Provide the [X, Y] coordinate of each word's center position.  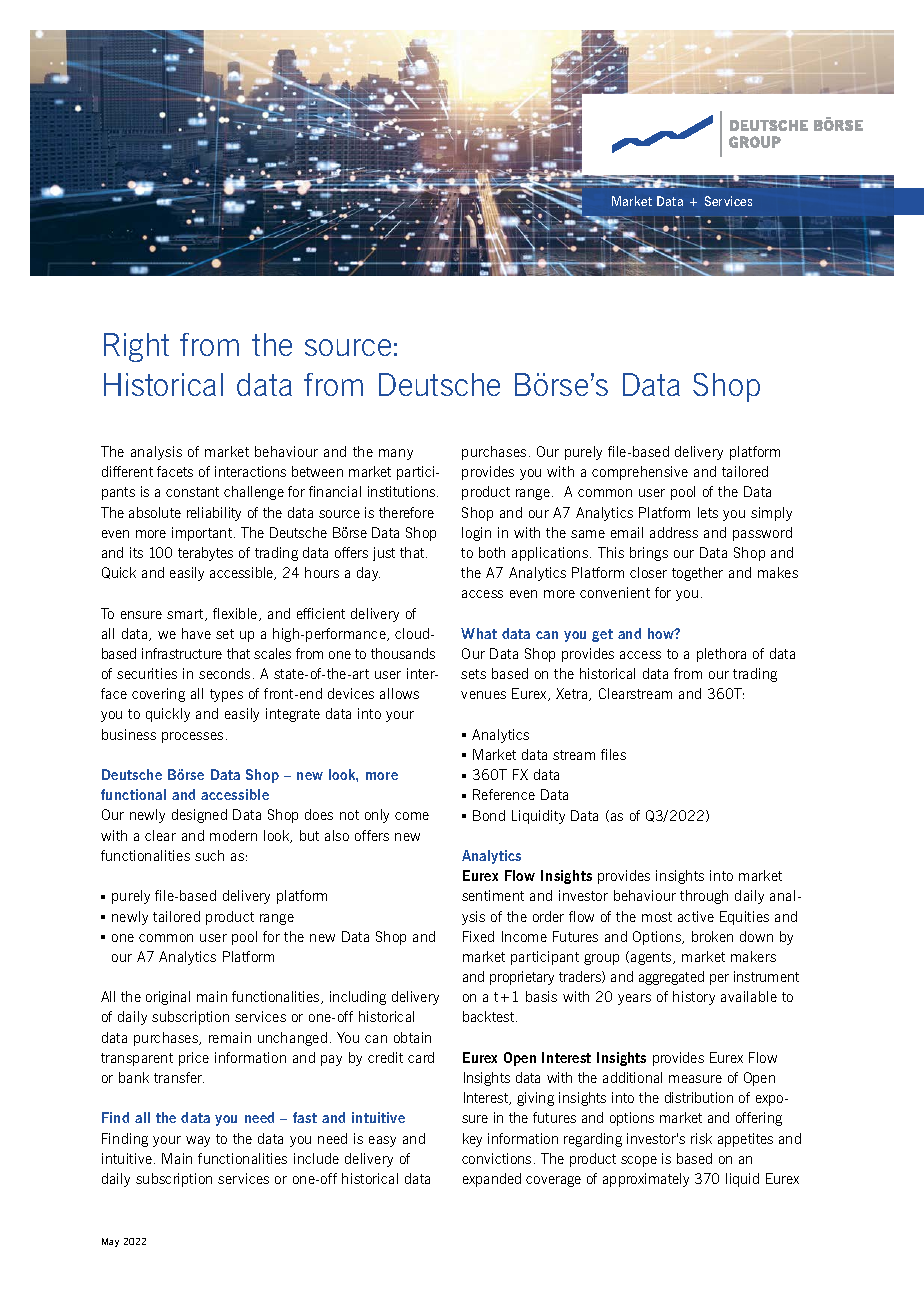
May [110, 1242]
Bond [489, 815]
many [396, 454]
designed [199, 816]
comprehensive [640, 473]
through [704, 897]
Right [136, 347]
